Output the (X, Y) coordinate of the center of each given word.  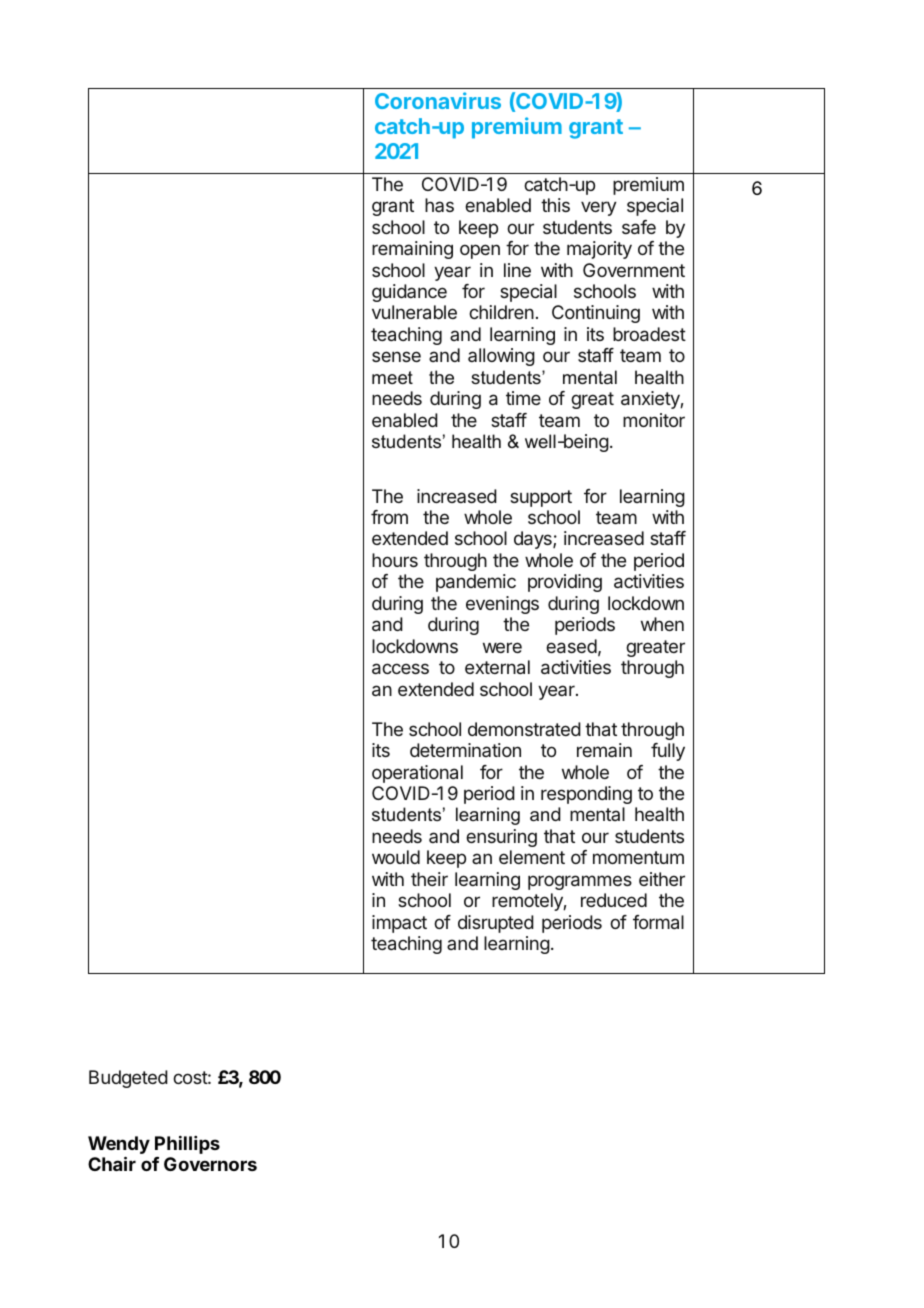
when (662, 624)
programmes (580, 882)
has (439, 205)
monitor (654, 420)
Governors (210, 1164)
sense (396, 356)
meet (392, 377)
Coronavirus (438, 100)
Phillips (187, 1145)
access (400, 668)
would (396, 857)
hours (395, 560)
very (599, 208)
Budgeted (128, 1079)
